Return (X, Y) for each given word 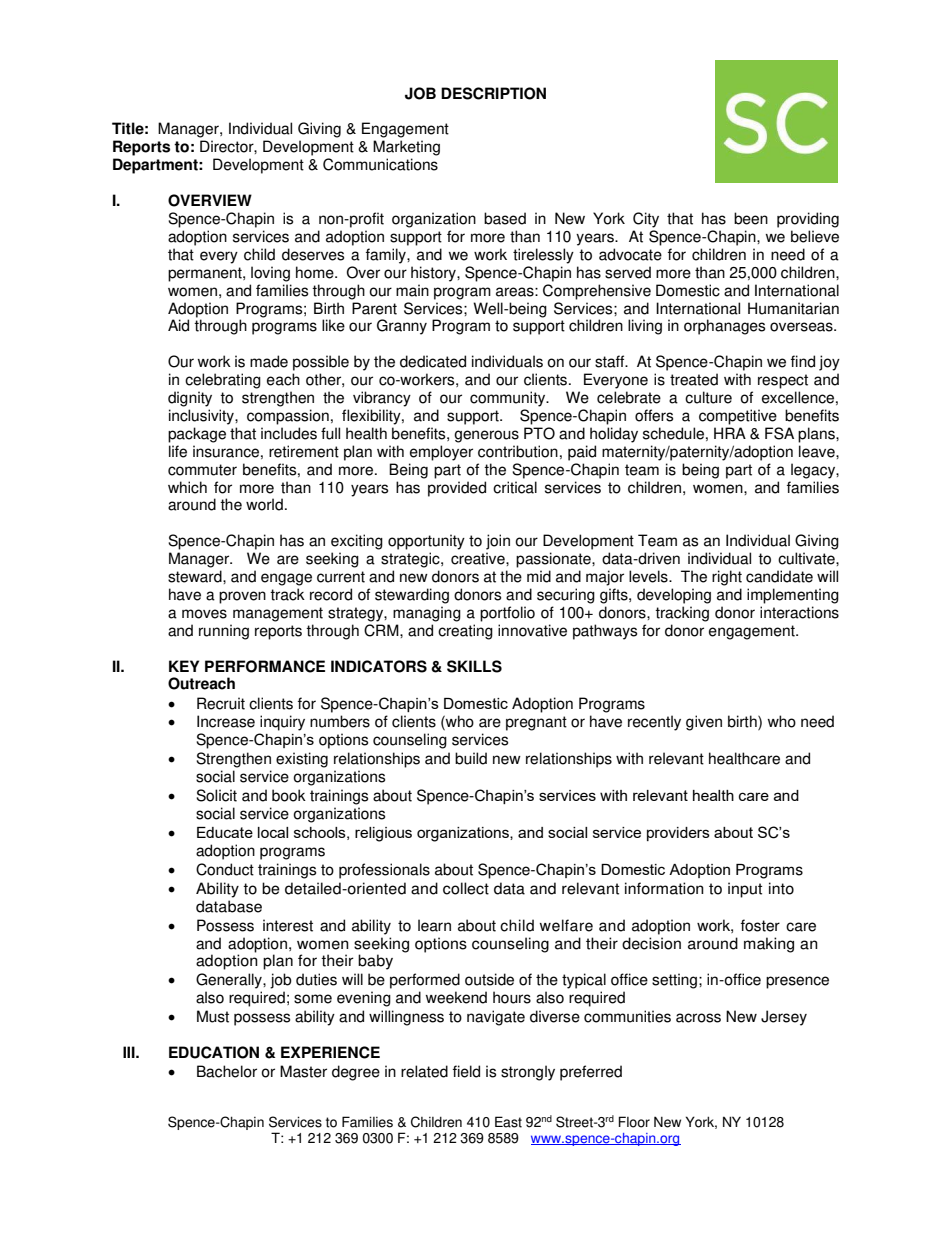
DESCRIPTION (493, 93)
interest (288, 925)
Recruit (221, 703)
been (751, 218)
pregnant (536, 723)
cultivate (807, 558)
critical (515, 487)
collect (466, 888)
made (269, 361)
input (745, 890)
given (704, 723)
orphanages (724, 327)
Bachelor (227, 1071)
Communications (380, 164)
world (264, 504)
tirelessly (543, 256)
